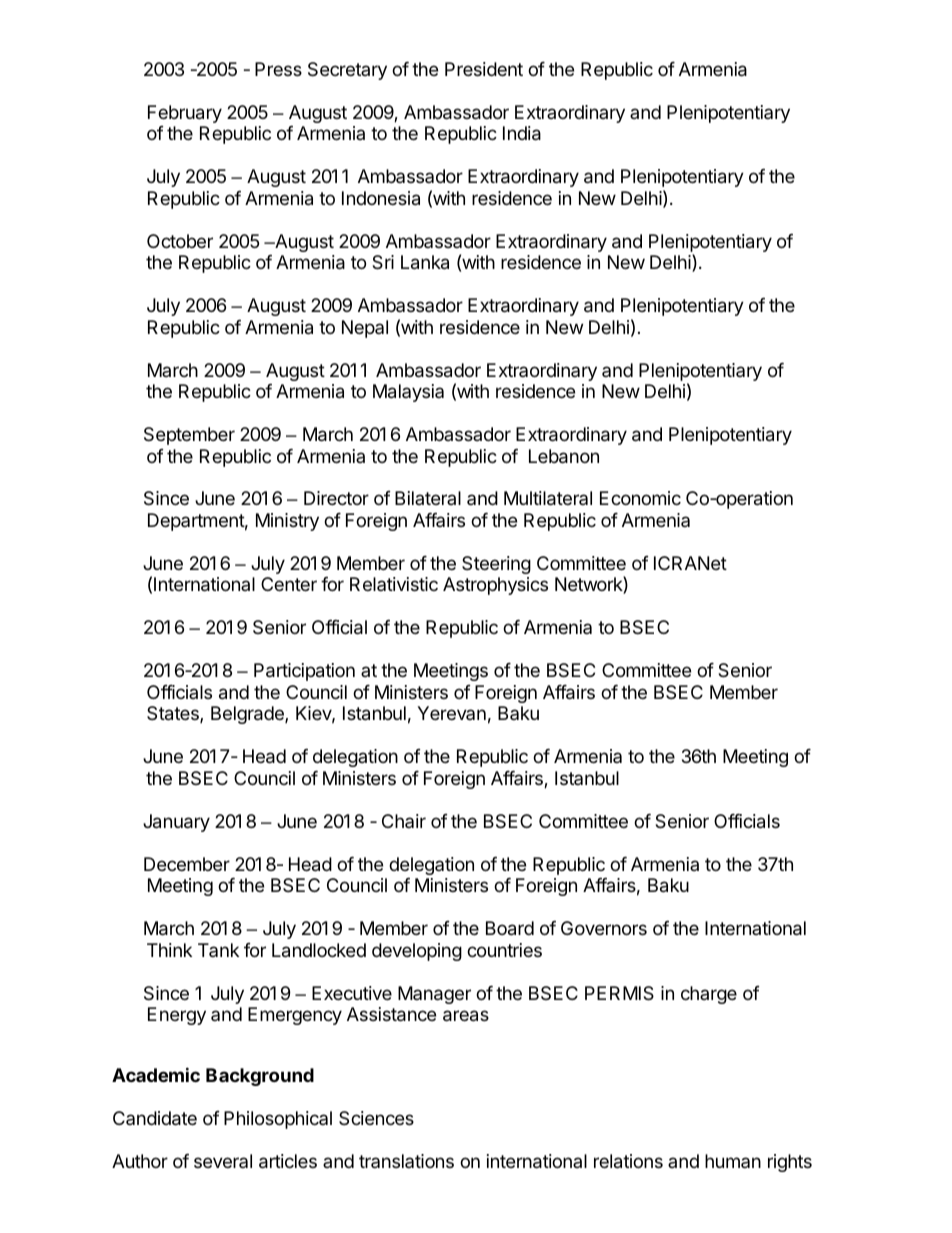 The height and width of the page is (1233, 952). I want to click on December, so click(187, 864).
